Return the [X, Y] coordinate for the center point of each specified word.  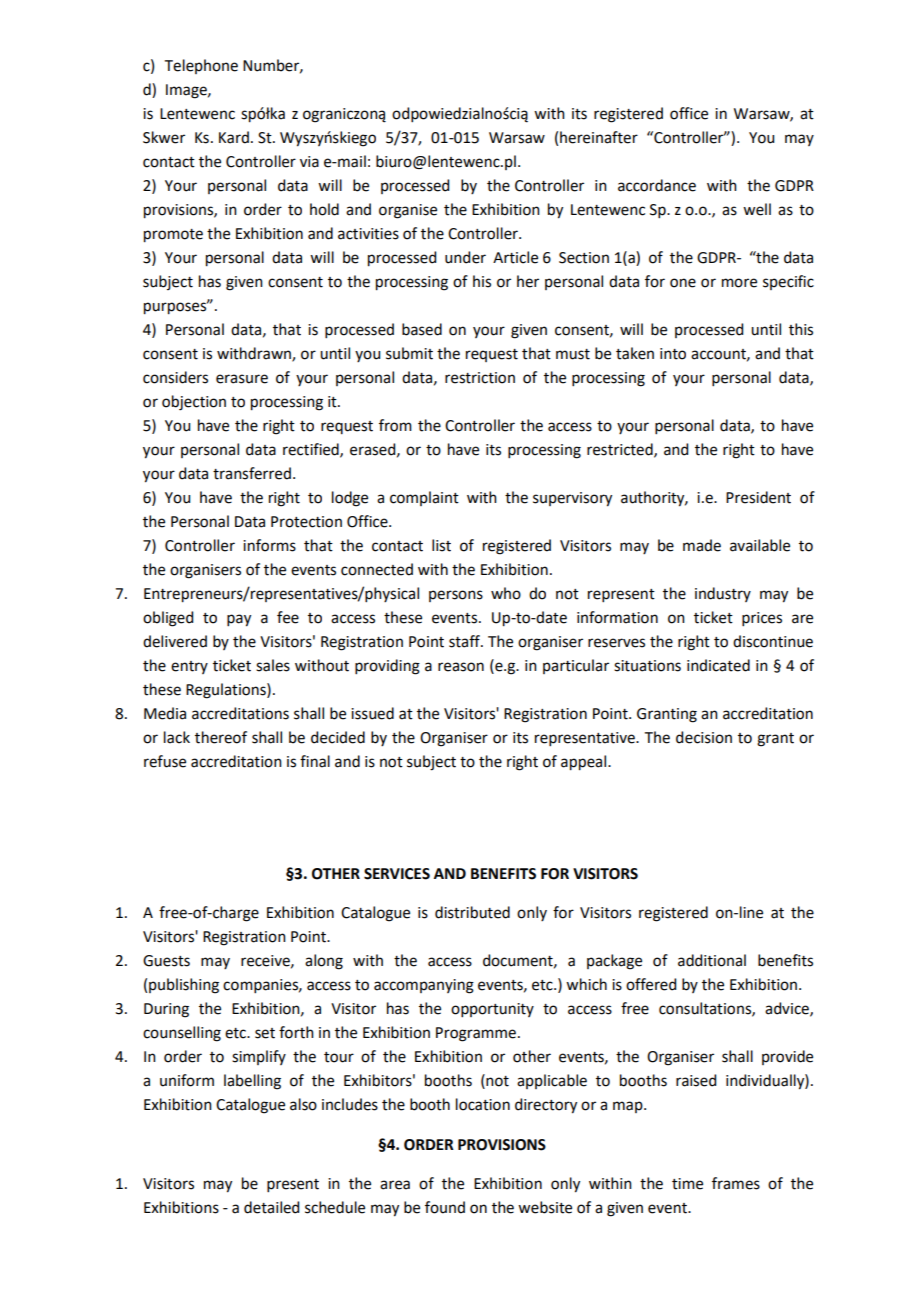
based [422, 329]
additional [712, 960]
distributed [472, 912]
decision [704, 737]
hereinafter [599, 137]
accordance [657, 185]
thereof [221, 737]
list [441, 545]
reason [461, 667]
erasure [242, 379]
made [702, 545]
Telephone [201, 66]
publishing [184, 986]
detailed [271, 1207]
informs [269, 545]
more [739, 283]
